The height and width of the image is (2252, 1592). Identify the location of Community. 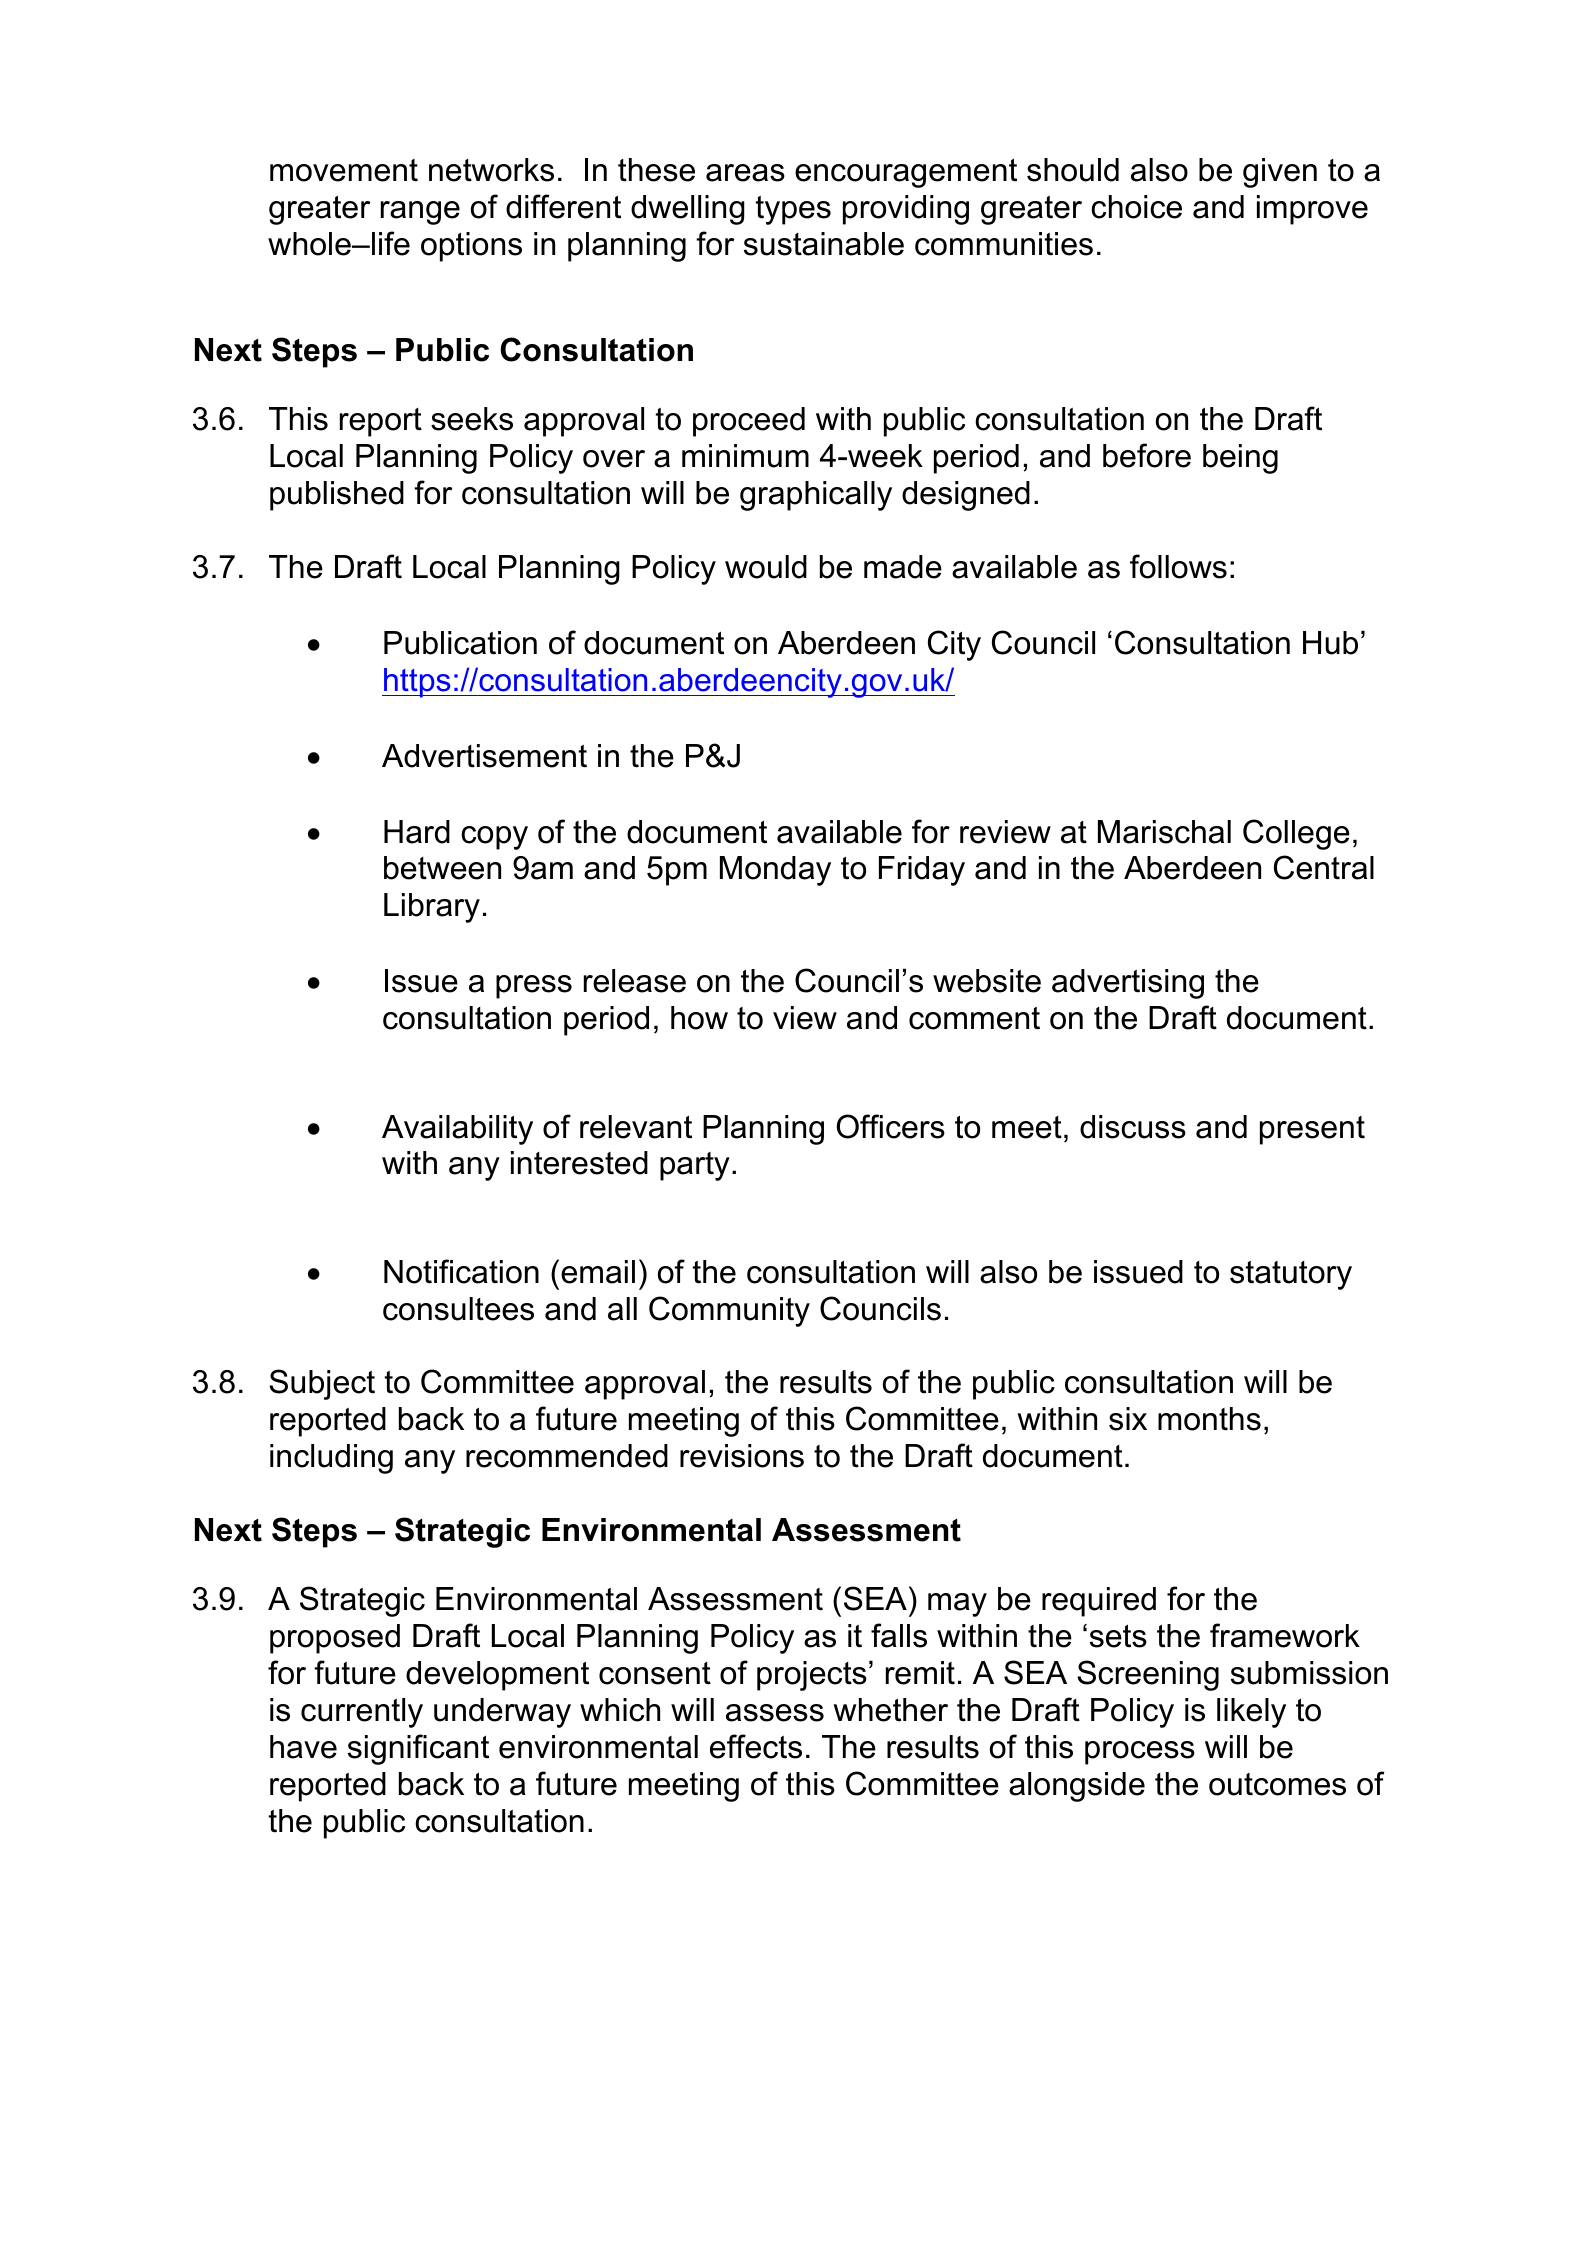
(729, 1311).
